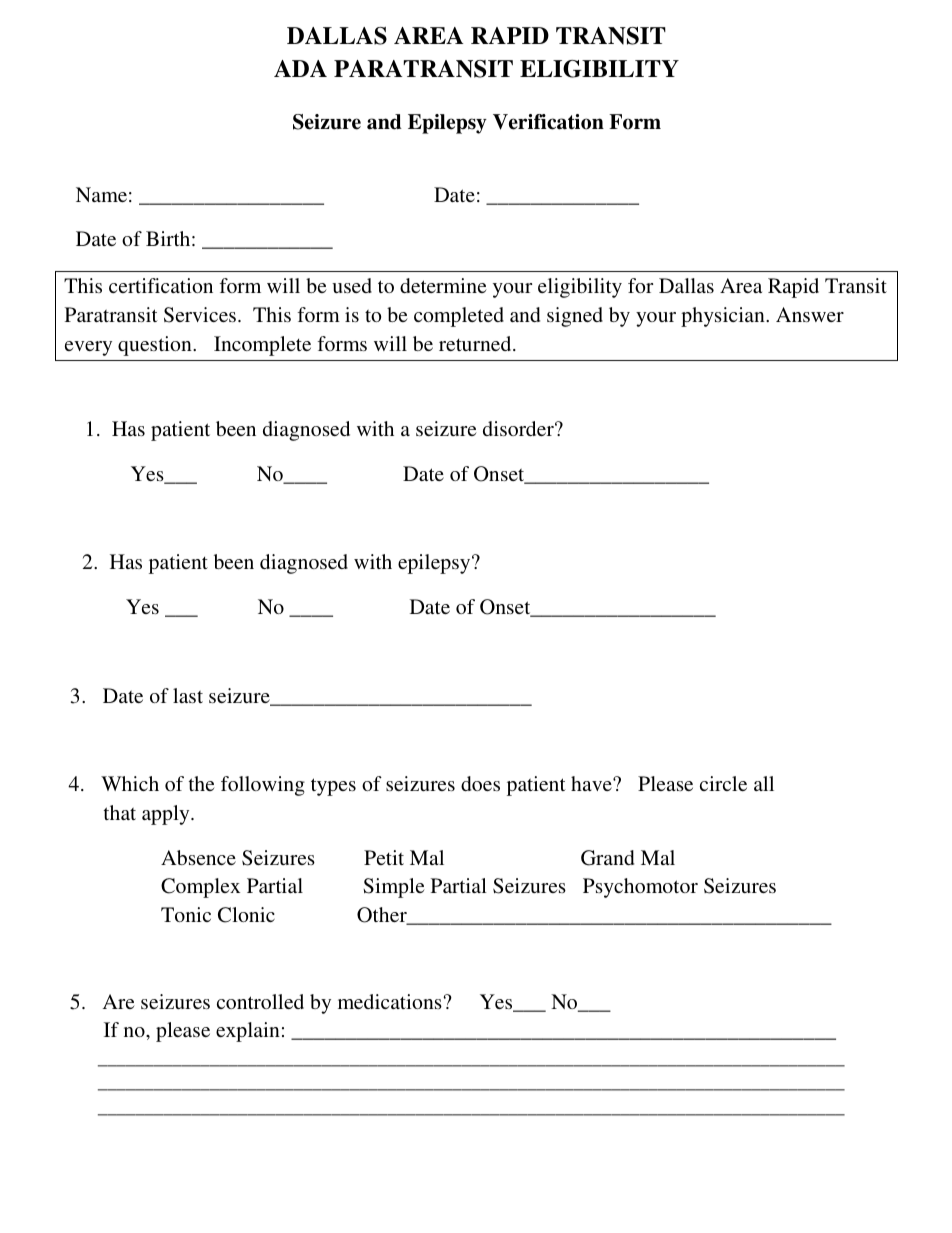  I want to click on circle, so click(723, 783).
